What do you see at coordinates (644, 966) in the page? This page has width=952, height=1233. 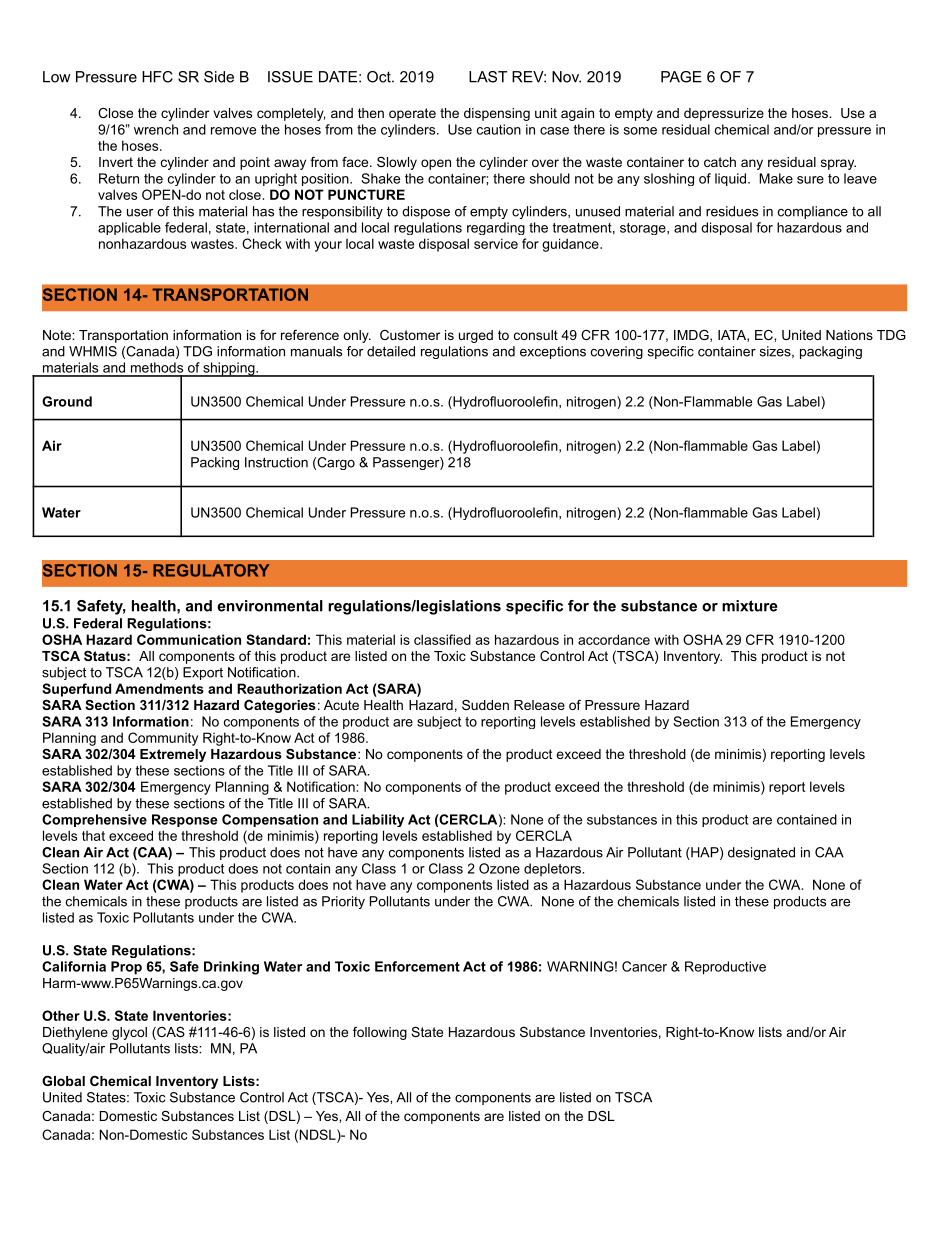 I see `Cancer` at bounding box center [644, 966].
